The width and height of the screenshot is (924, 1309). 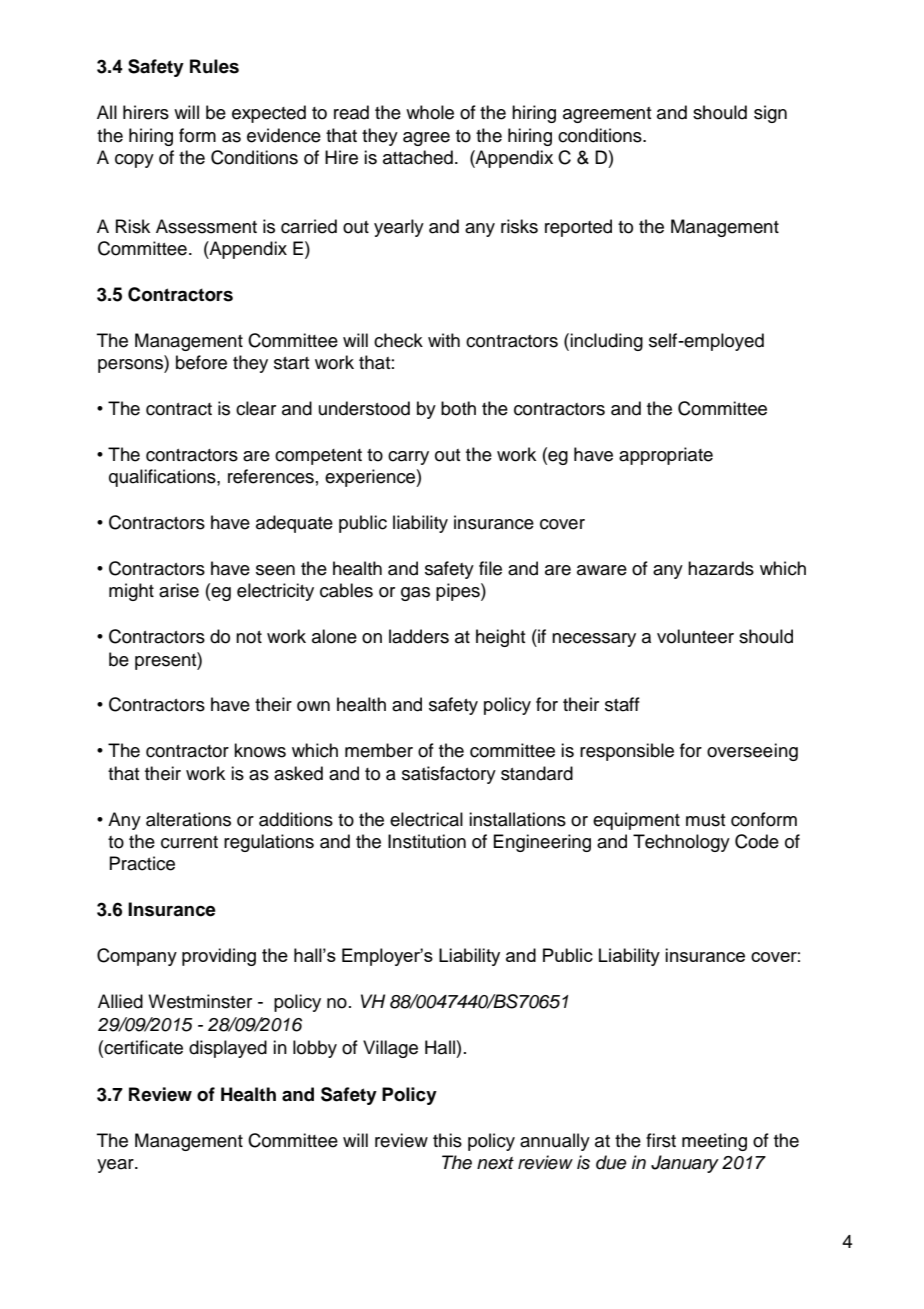 I want to click on displayed, so click(x=228, y=1049).
